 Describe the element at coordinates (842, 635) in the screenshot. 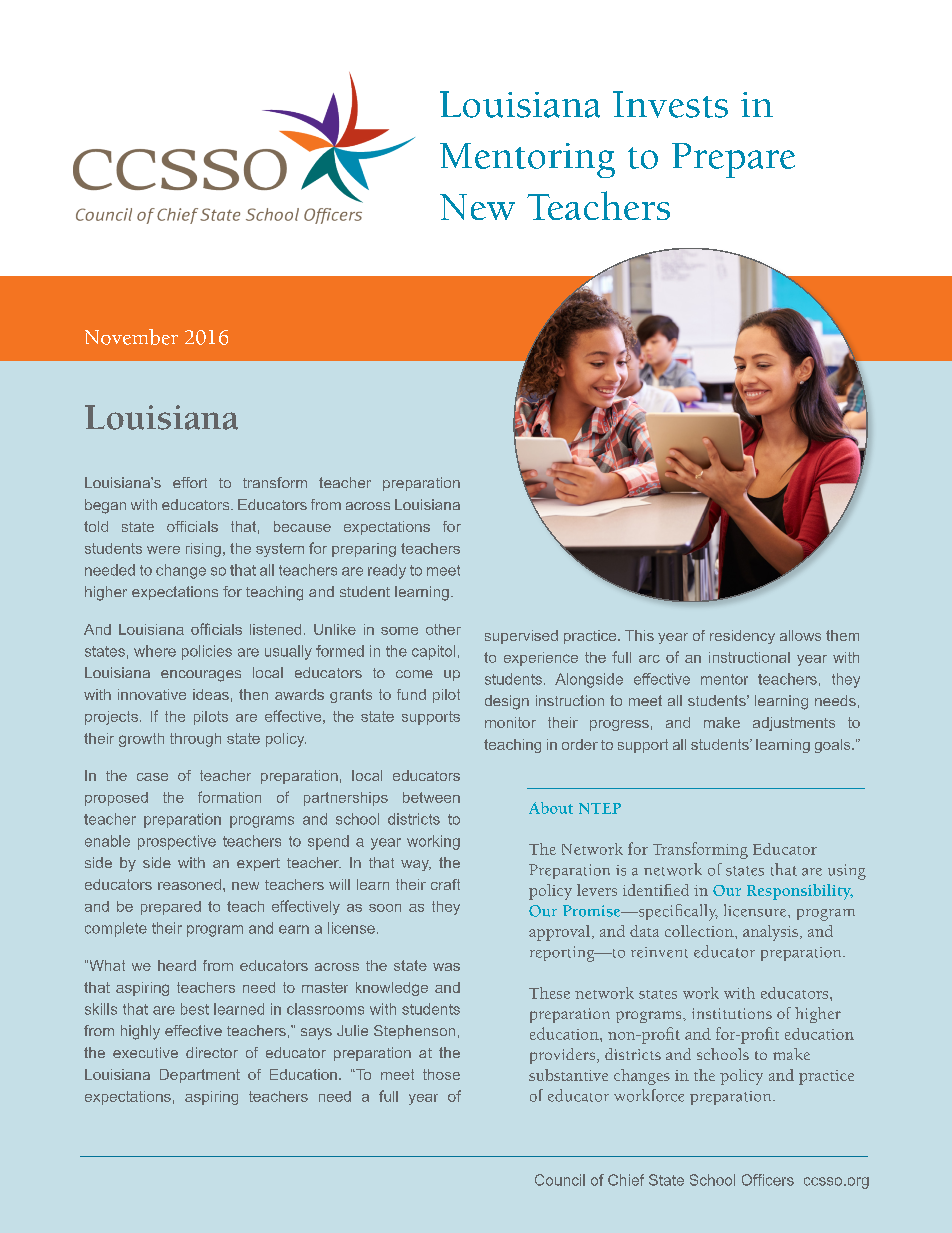

I see `them` at that location.
